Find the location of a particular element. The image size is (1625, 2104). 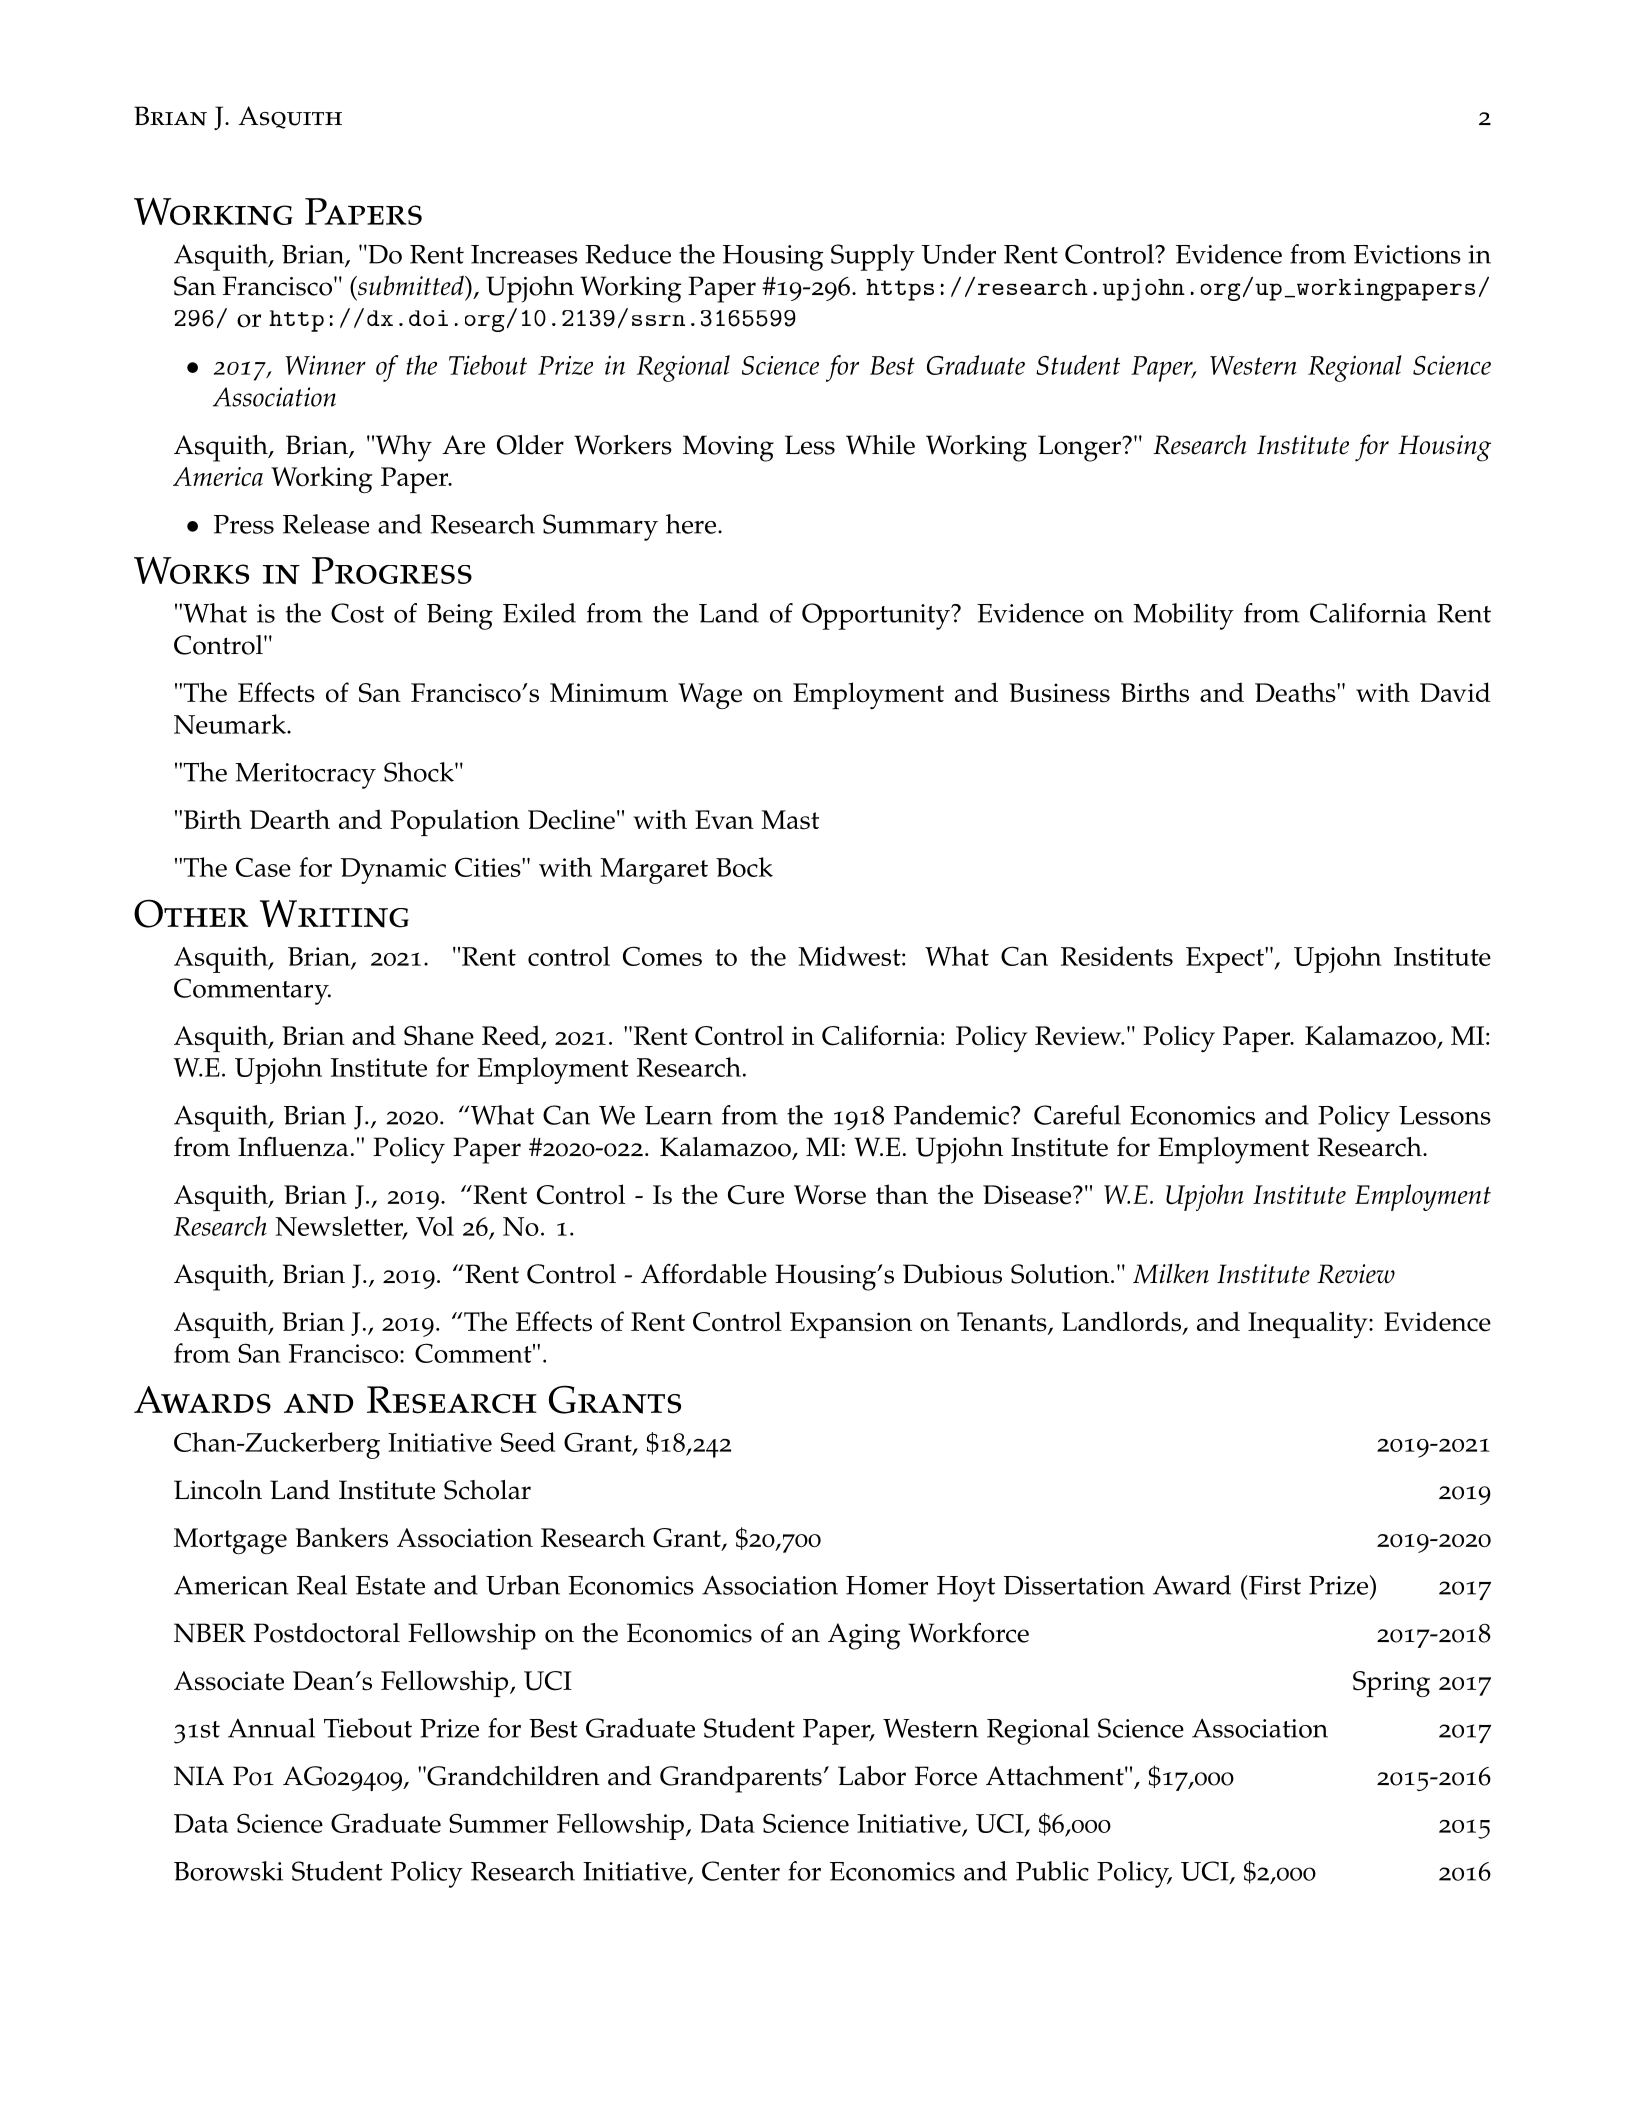

Supply is located at coordinates (873, 257).
